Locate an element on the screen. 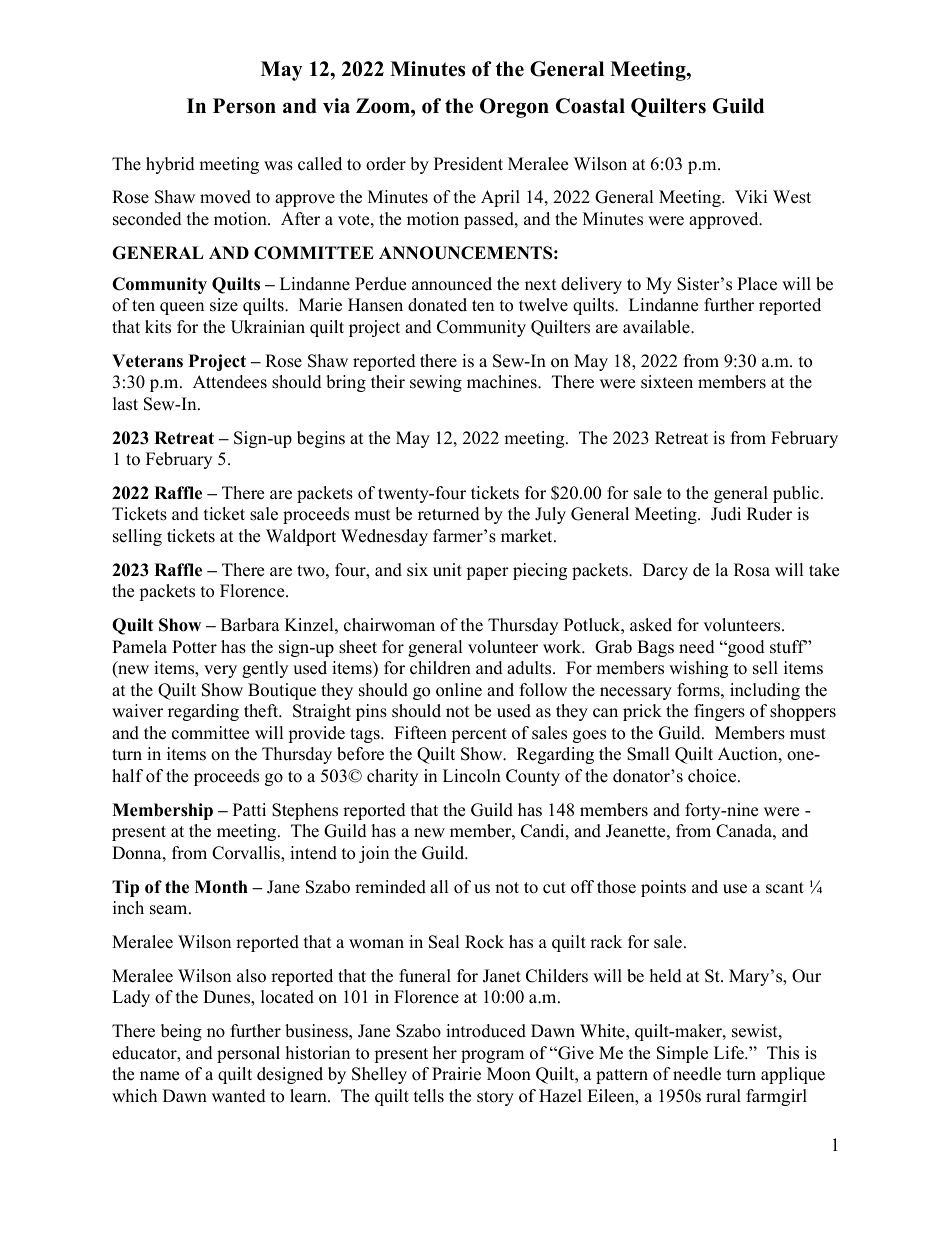 The width and height of the screenshot is (952, 1233). choice is located at coordinates (713, 776).
